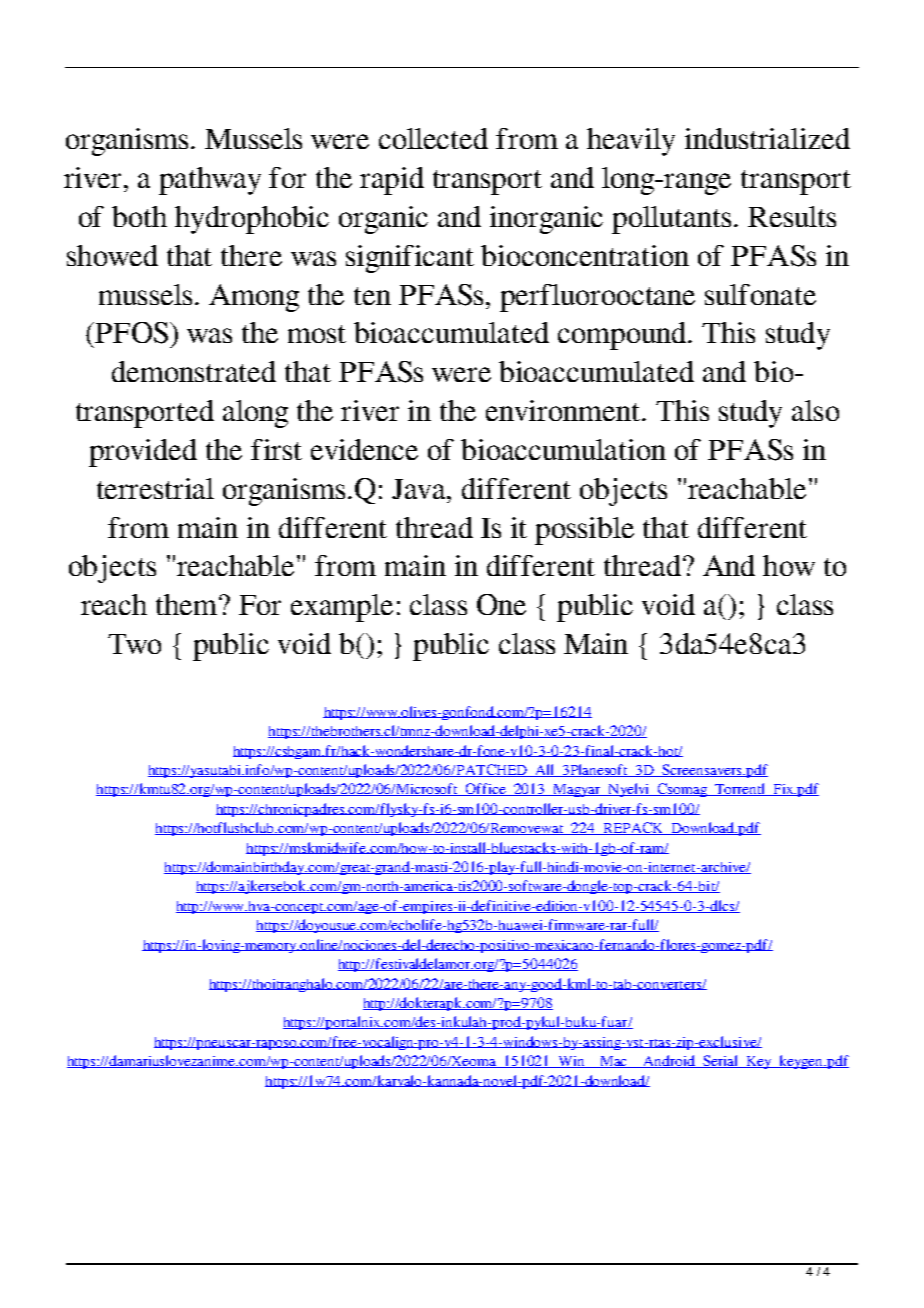 The width and height of the page is (924, 1308). What do you see at coordinates (584, 531) in the page?
I see `possible` at bounding box center [584, 531].
